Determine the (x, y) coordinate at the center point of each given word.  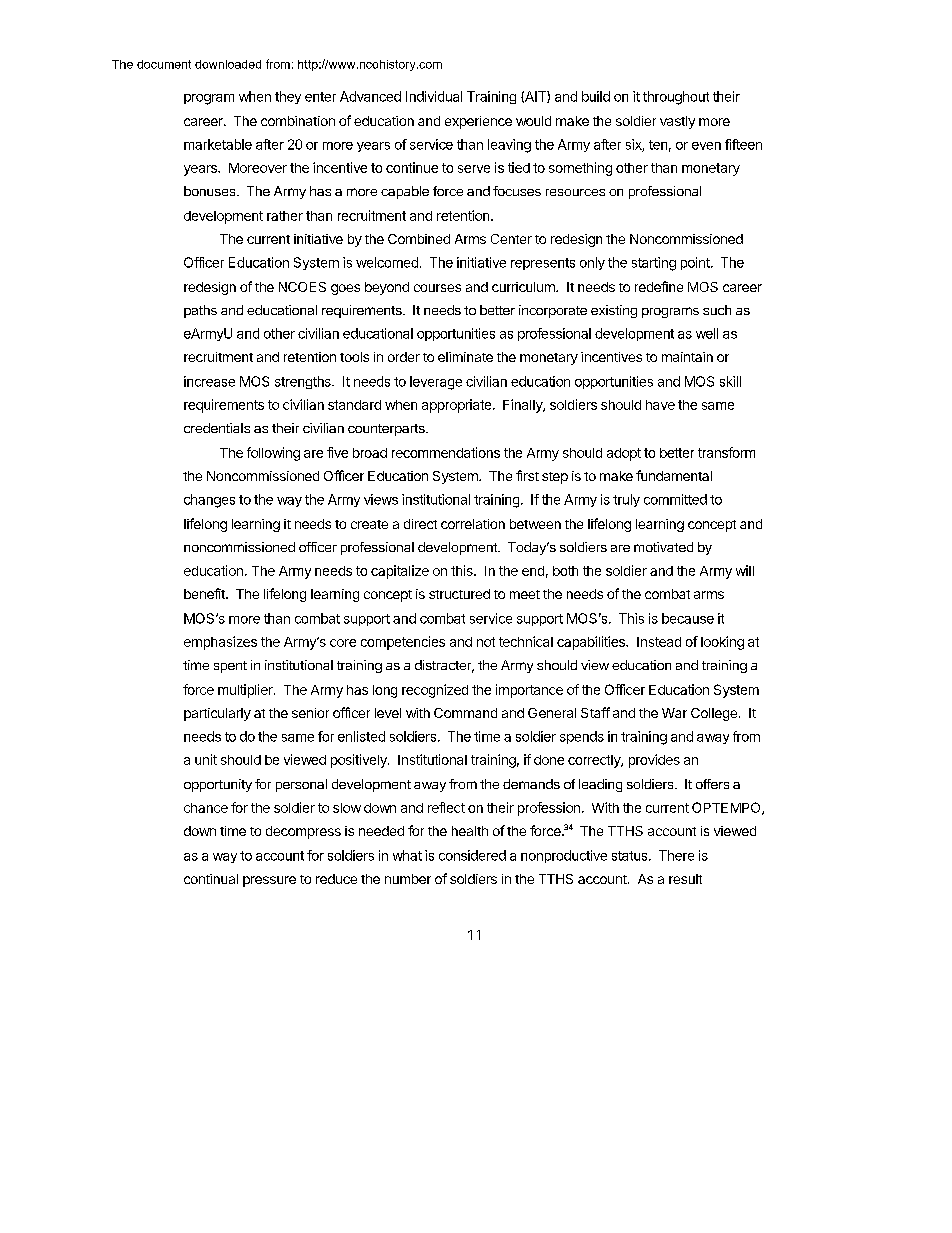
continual (211, 879)
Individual (434, 96)
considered (472, 855)
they (288, 97)
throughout (676, 98)
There (676, 855)
